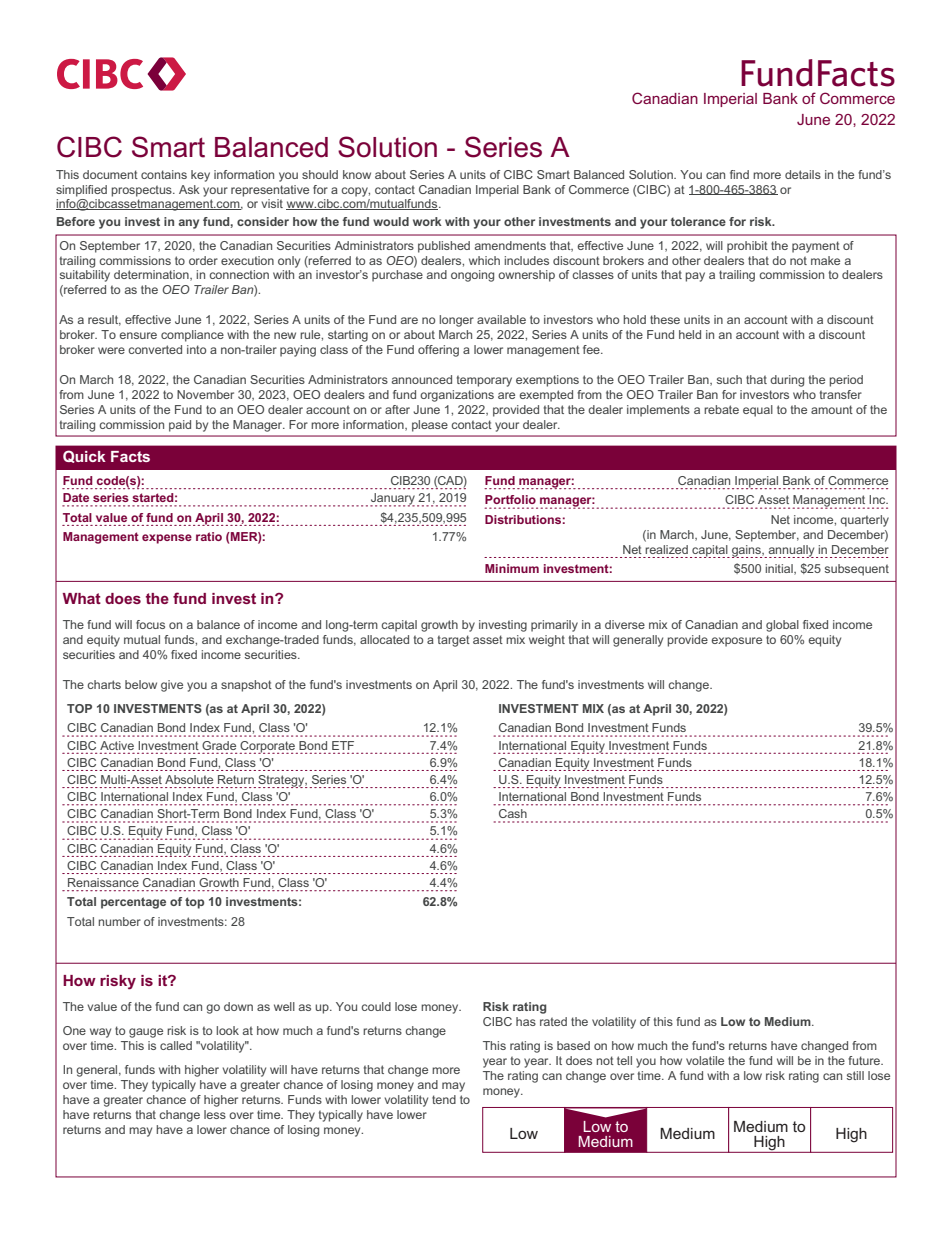  I want to click on less, so click(215, 1114).
